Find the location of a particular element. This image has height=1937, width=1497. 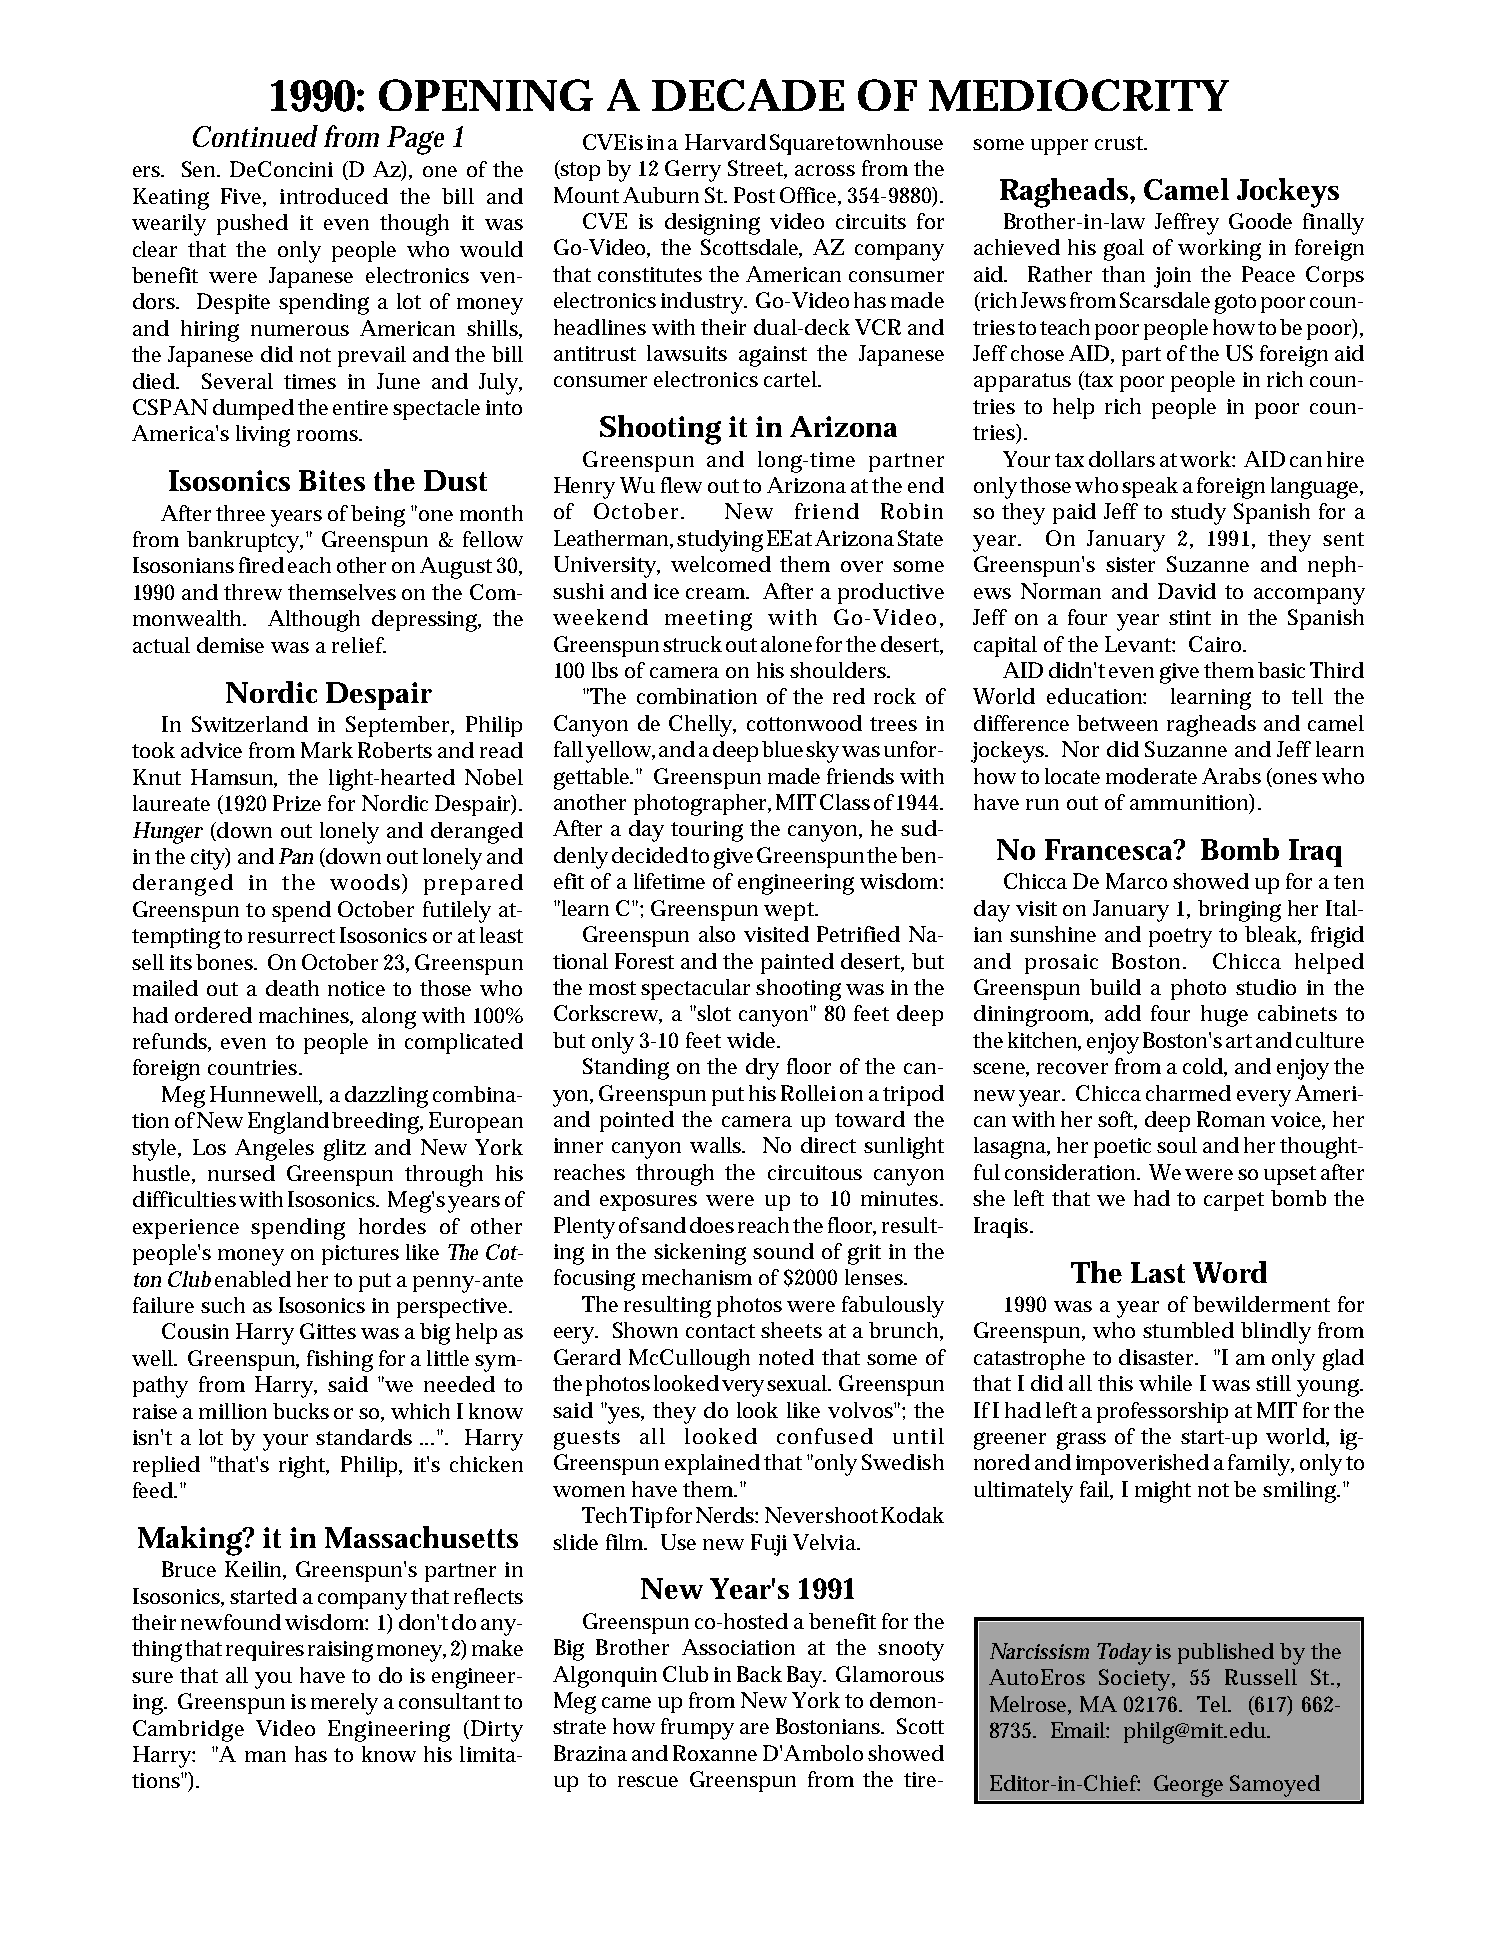

Continued is located at coordinates (255, 136).
